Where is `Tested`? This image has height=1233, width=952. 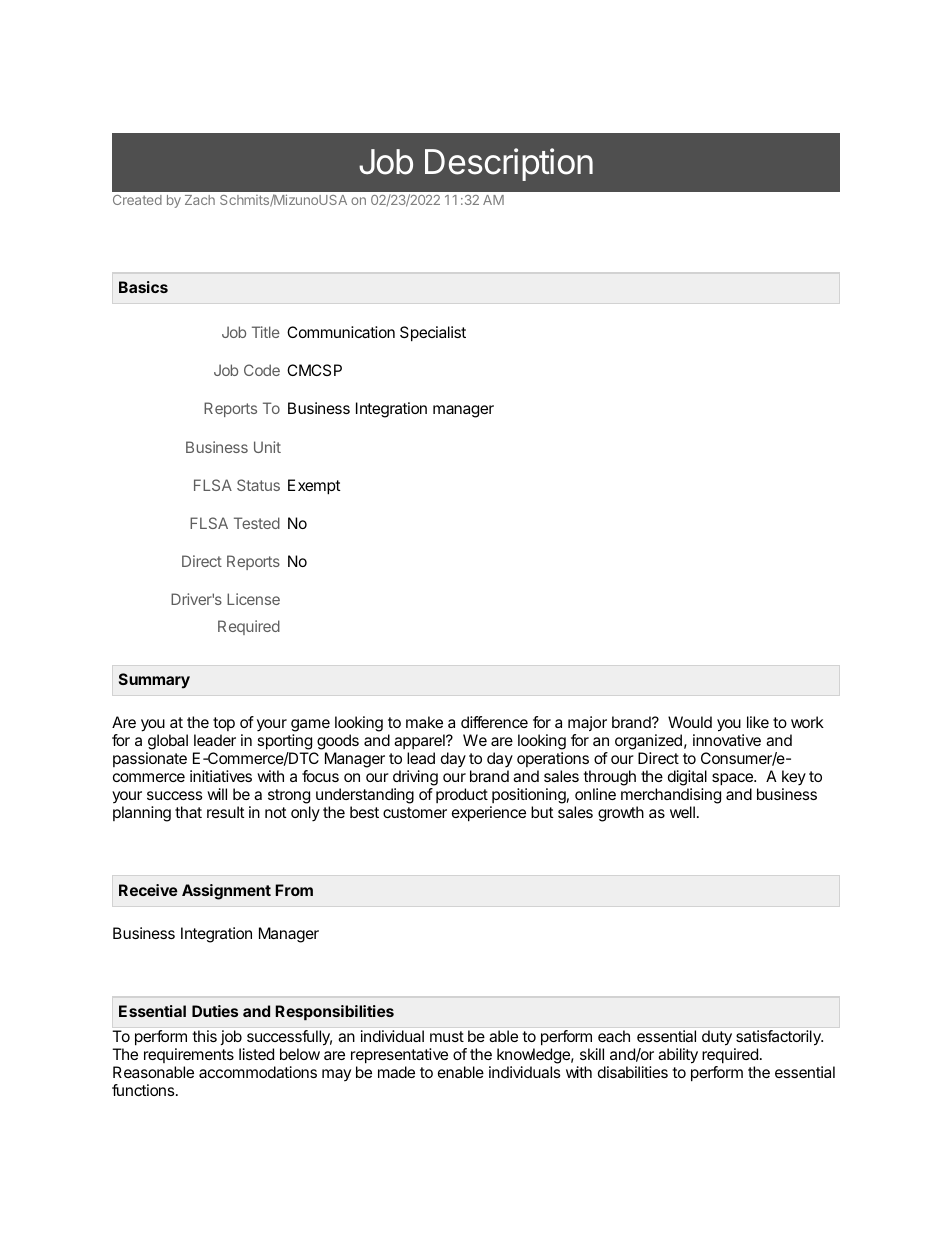
Tested is located at coordinates (257, 523).
